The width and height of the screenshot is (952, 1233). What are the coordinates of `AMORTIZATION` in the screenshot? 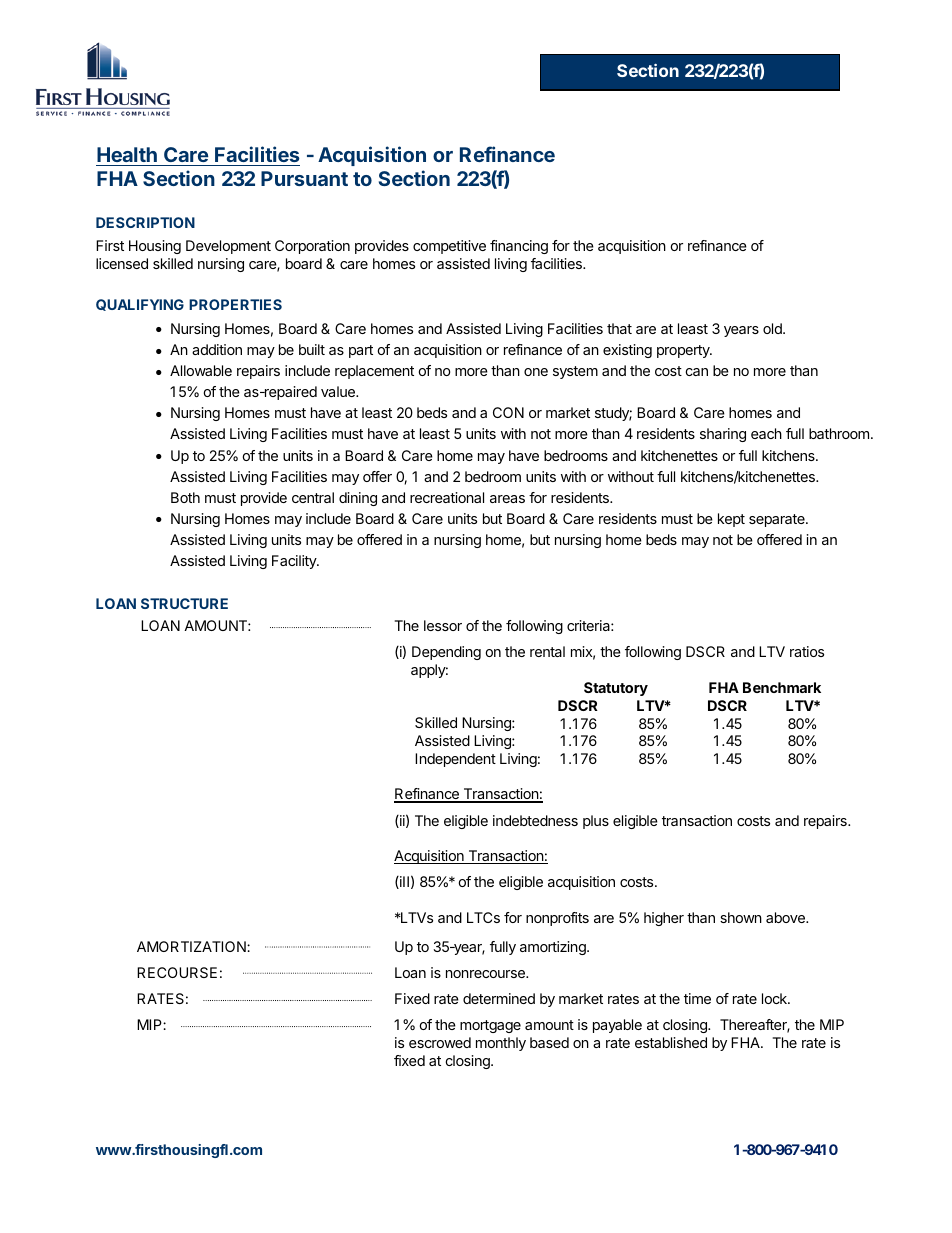 It's located at (192, 946).
